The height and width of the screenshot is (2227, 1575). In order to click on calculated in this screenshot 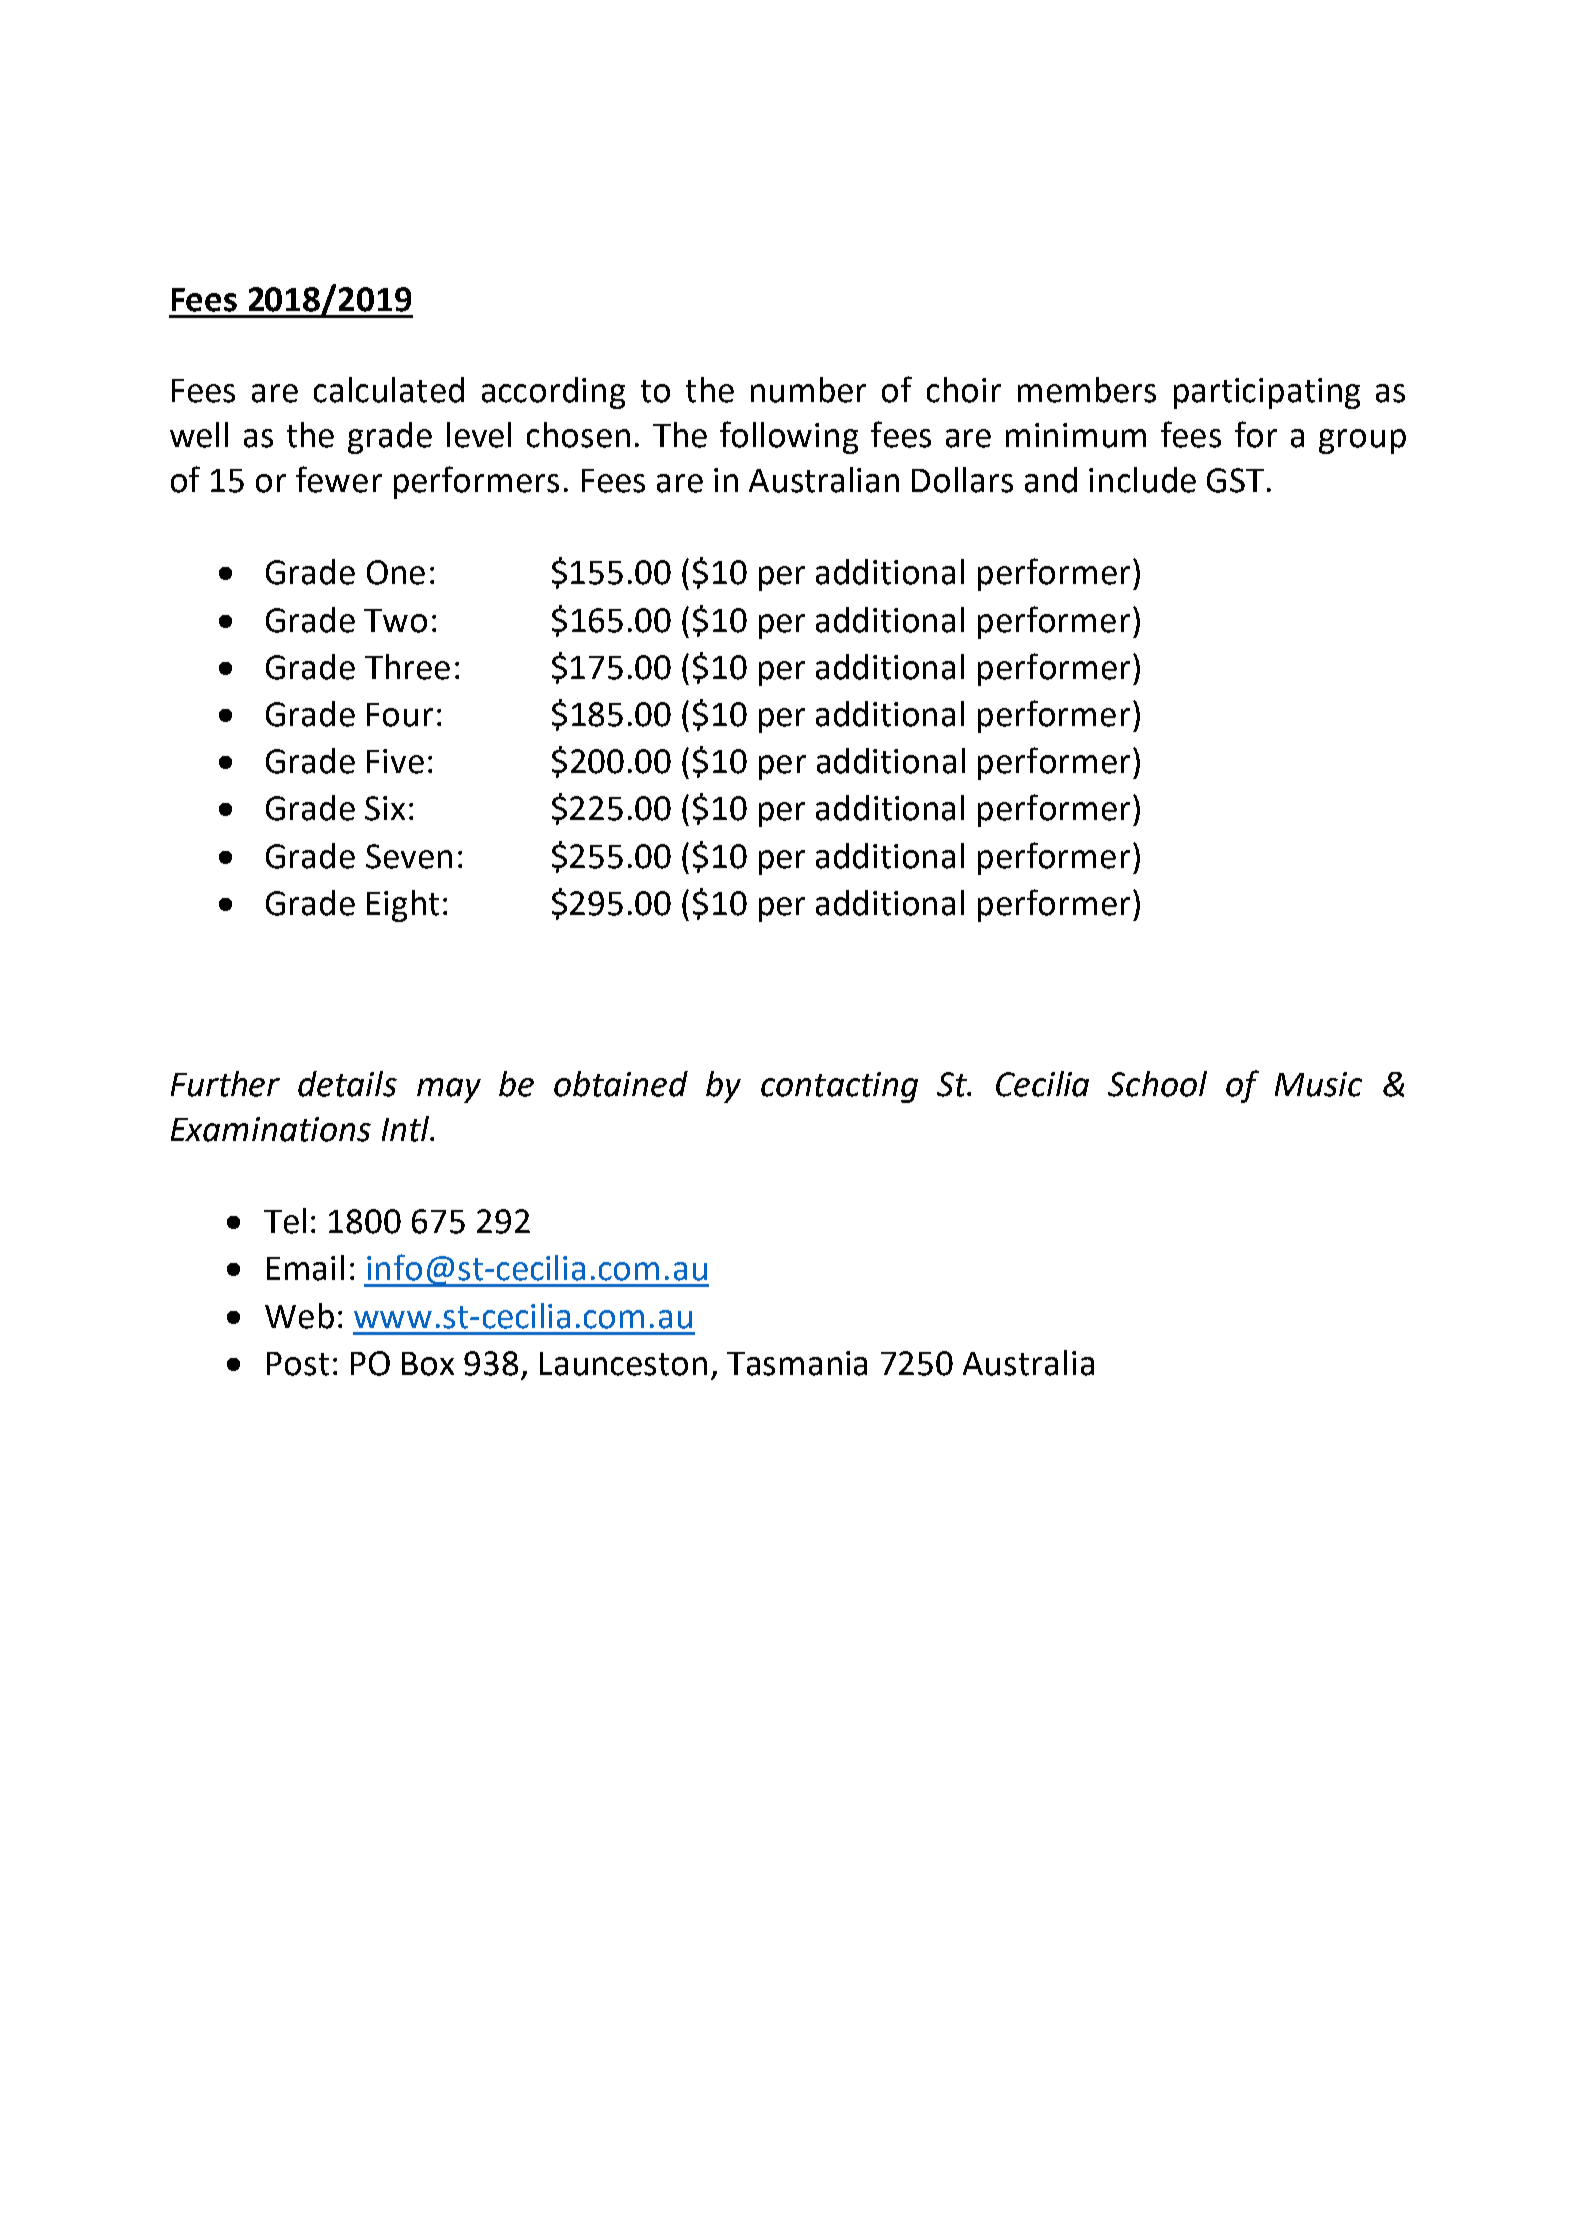, I will do `click(389, 390)`.
